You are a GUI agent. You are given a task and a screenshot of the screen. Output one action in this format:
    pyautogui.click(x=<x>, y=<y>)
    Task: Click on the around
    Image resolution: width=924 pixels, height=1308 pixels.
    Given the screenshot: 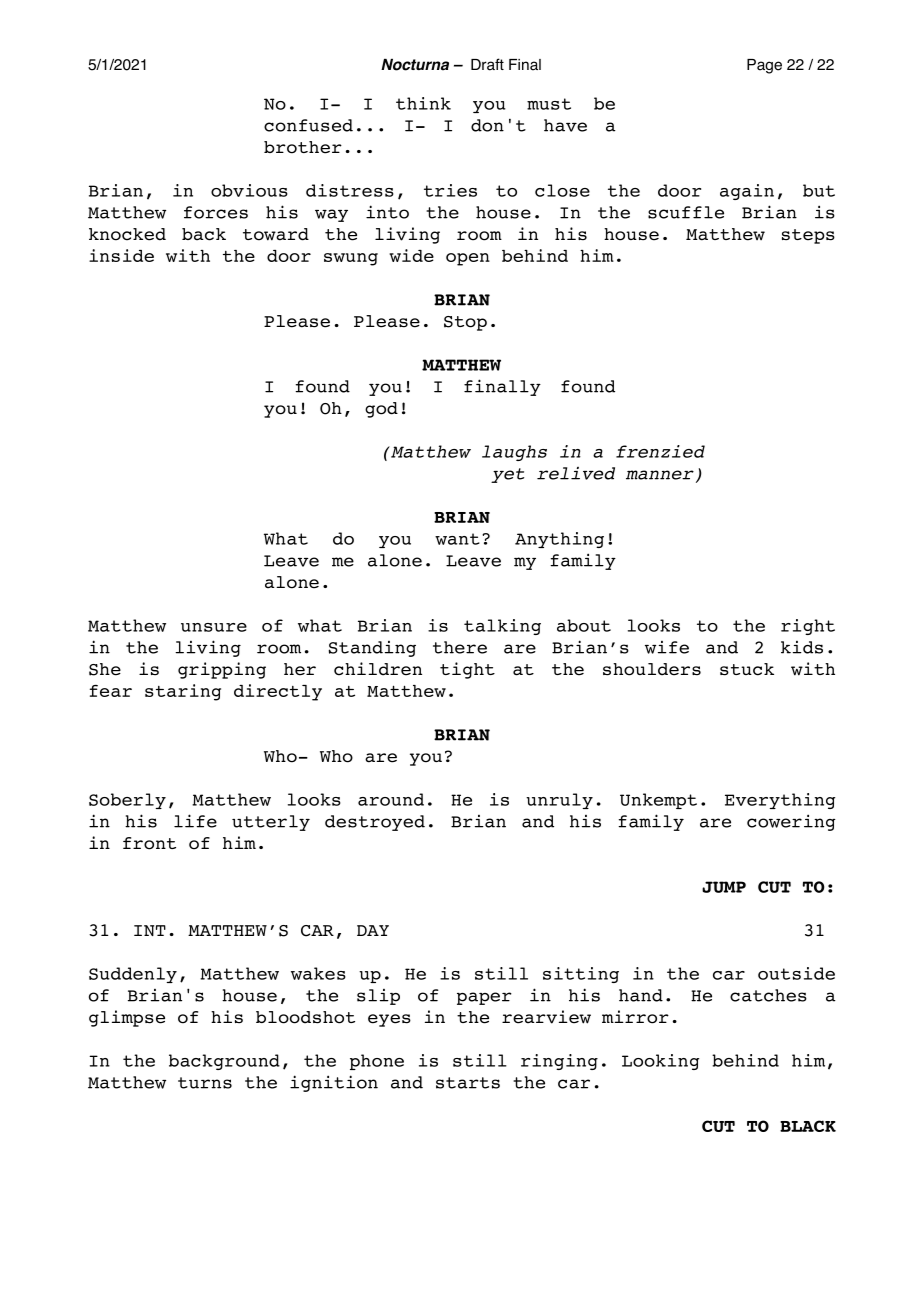 What is the action you would take?
    pyautogui.click(x=391, y=799)
